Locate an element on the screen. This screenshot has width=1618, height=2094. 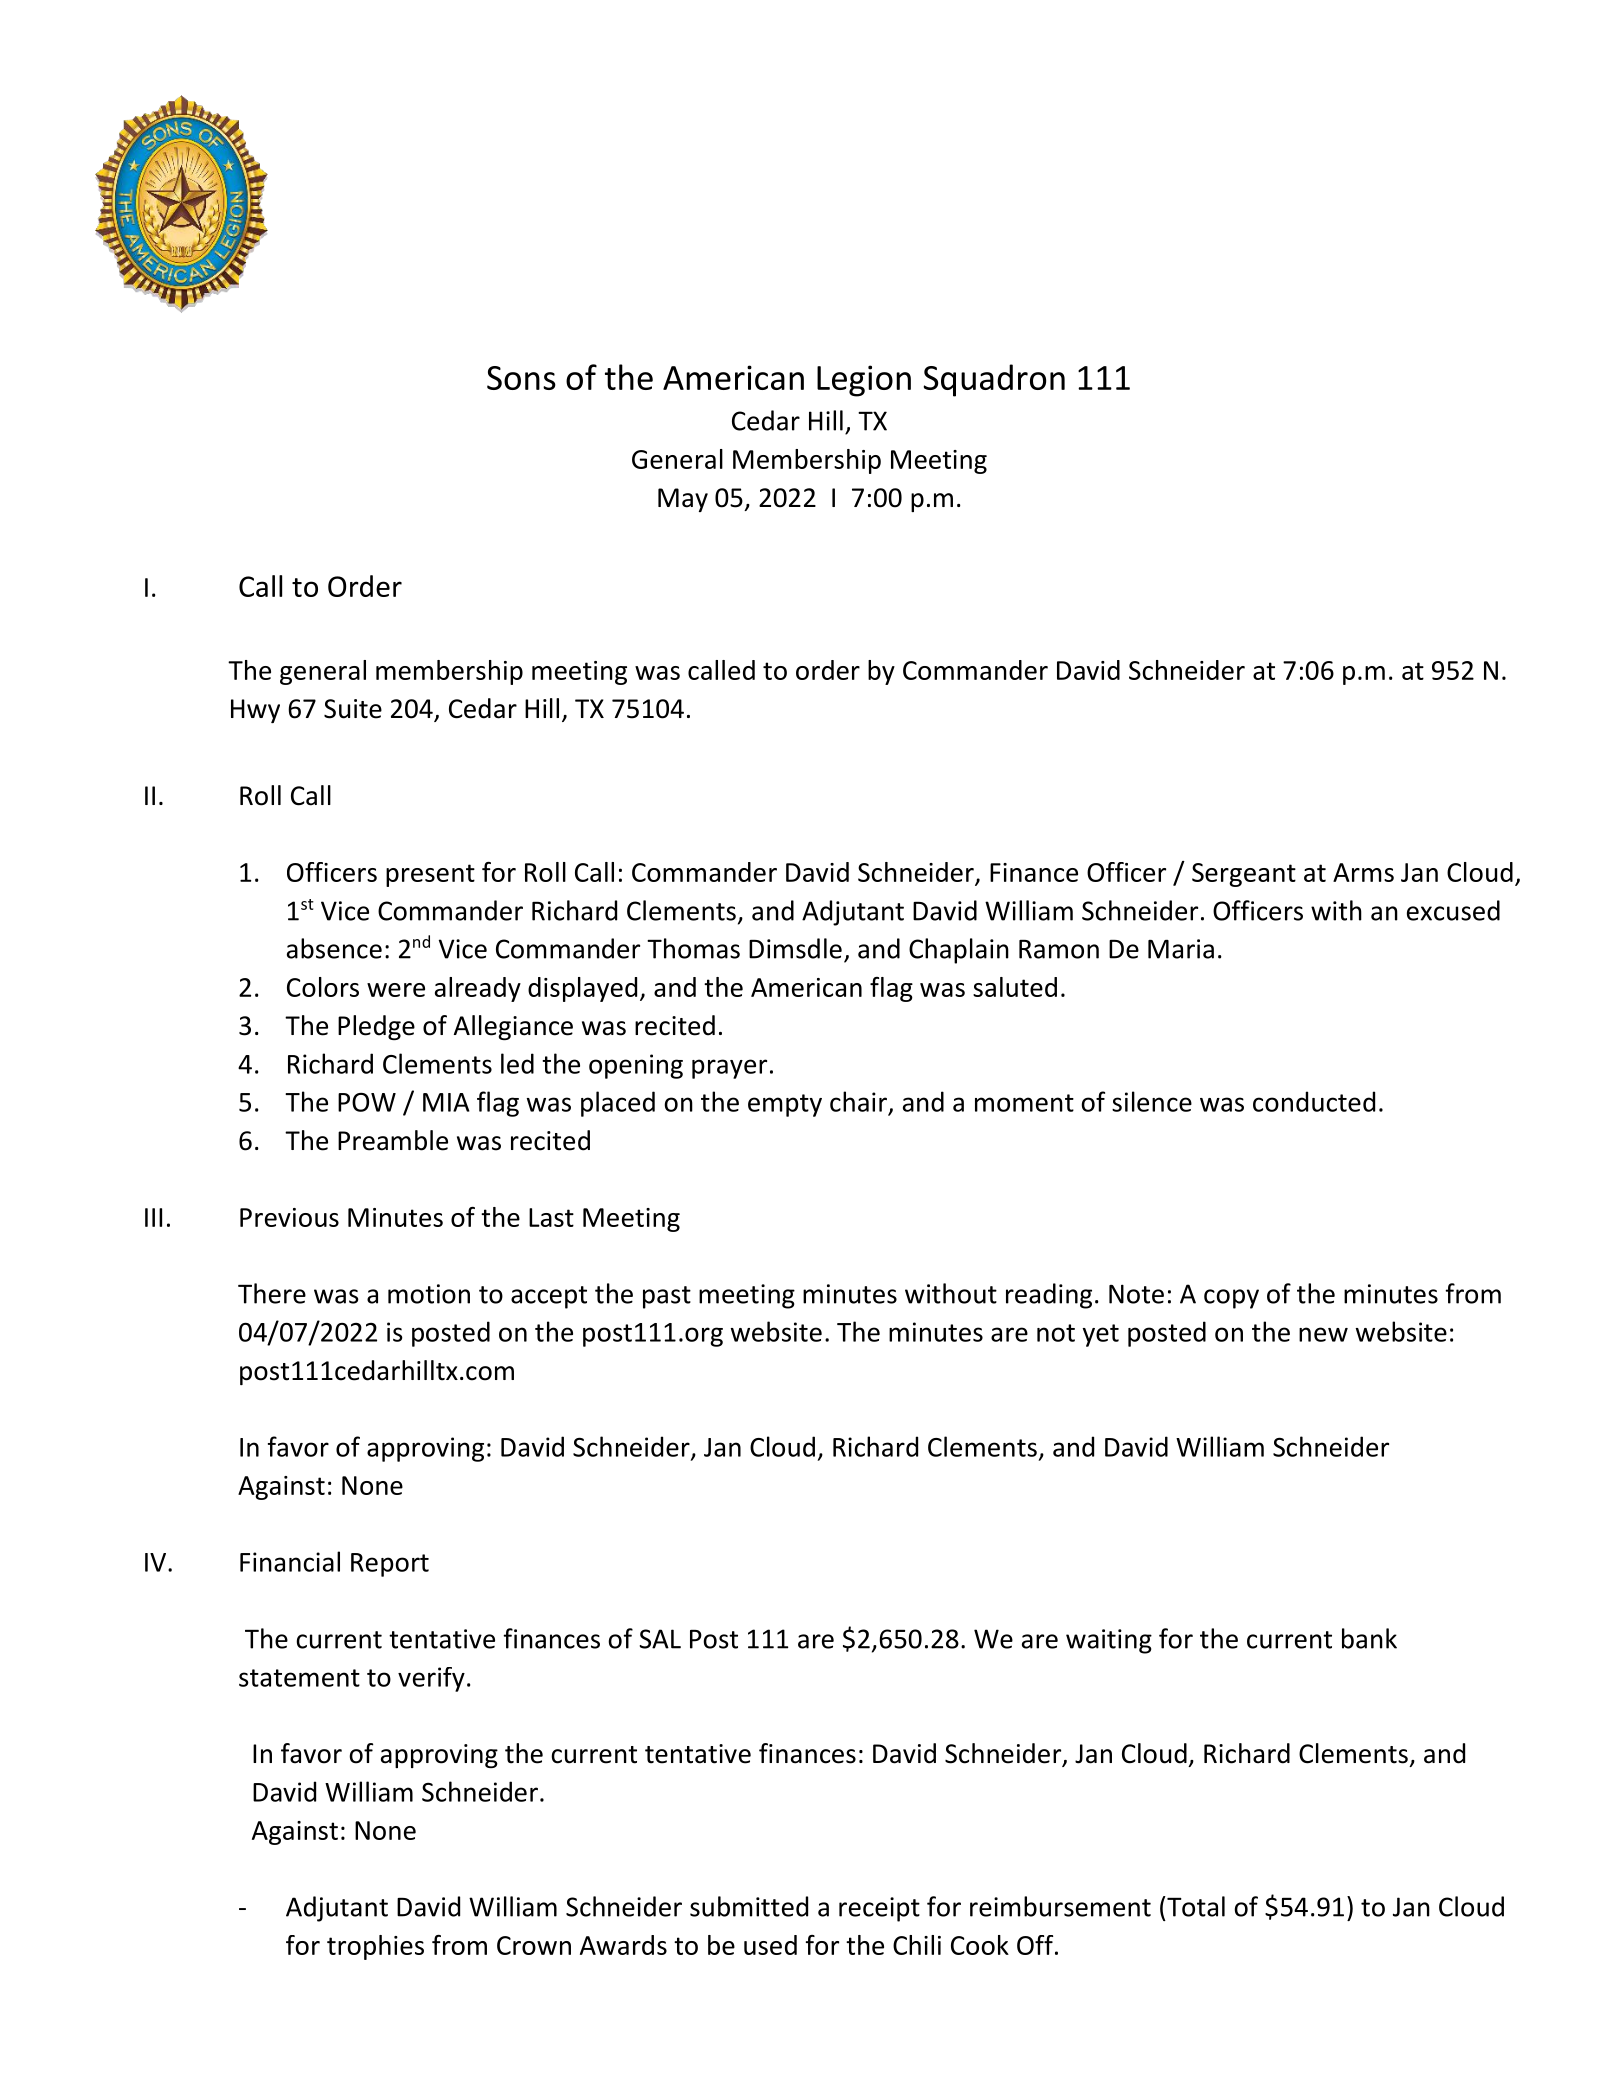
Legion is located at coordinates (864, 381).
